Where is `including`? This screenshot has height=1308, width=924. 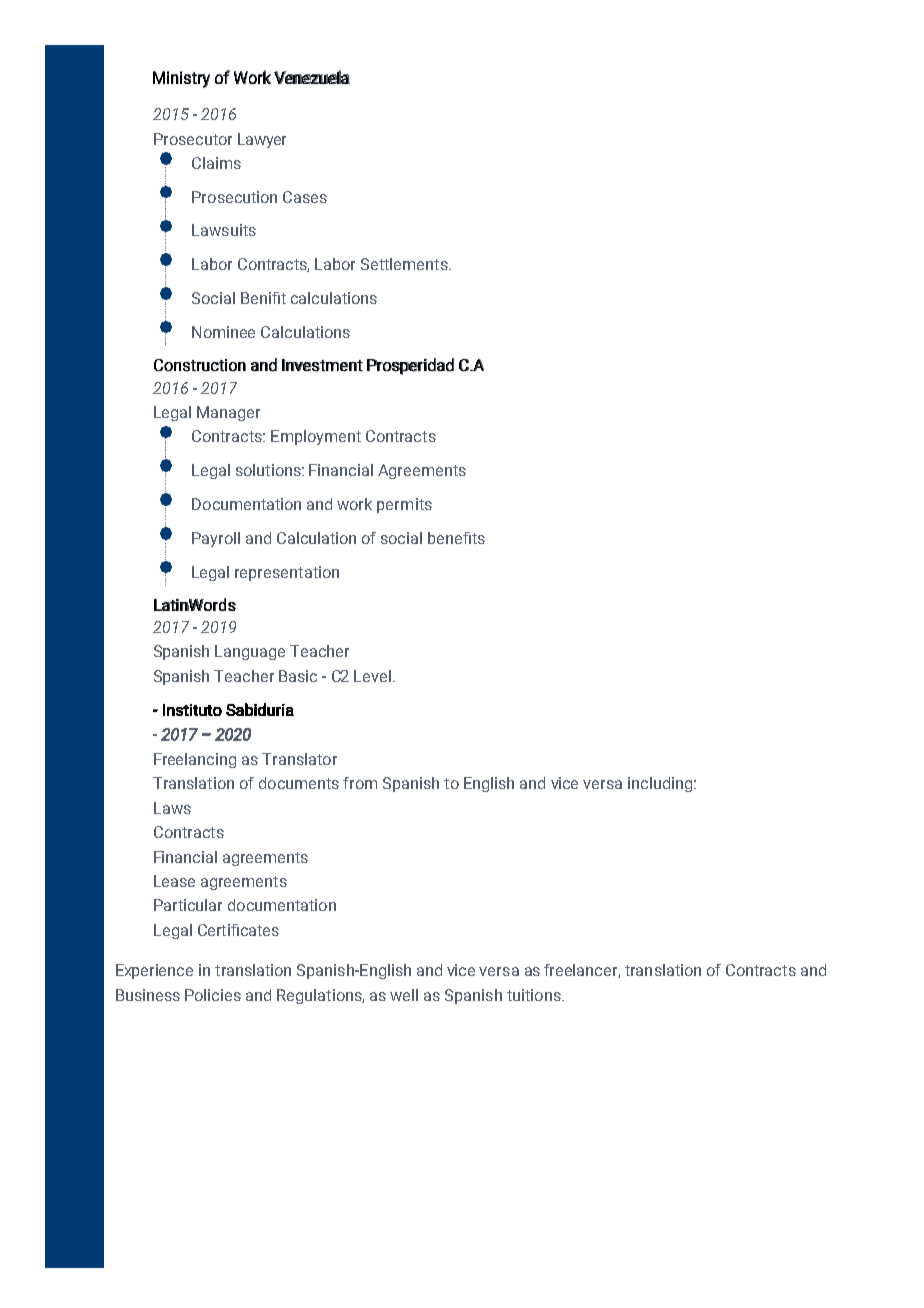
including is located at coordinates (660, 784).
